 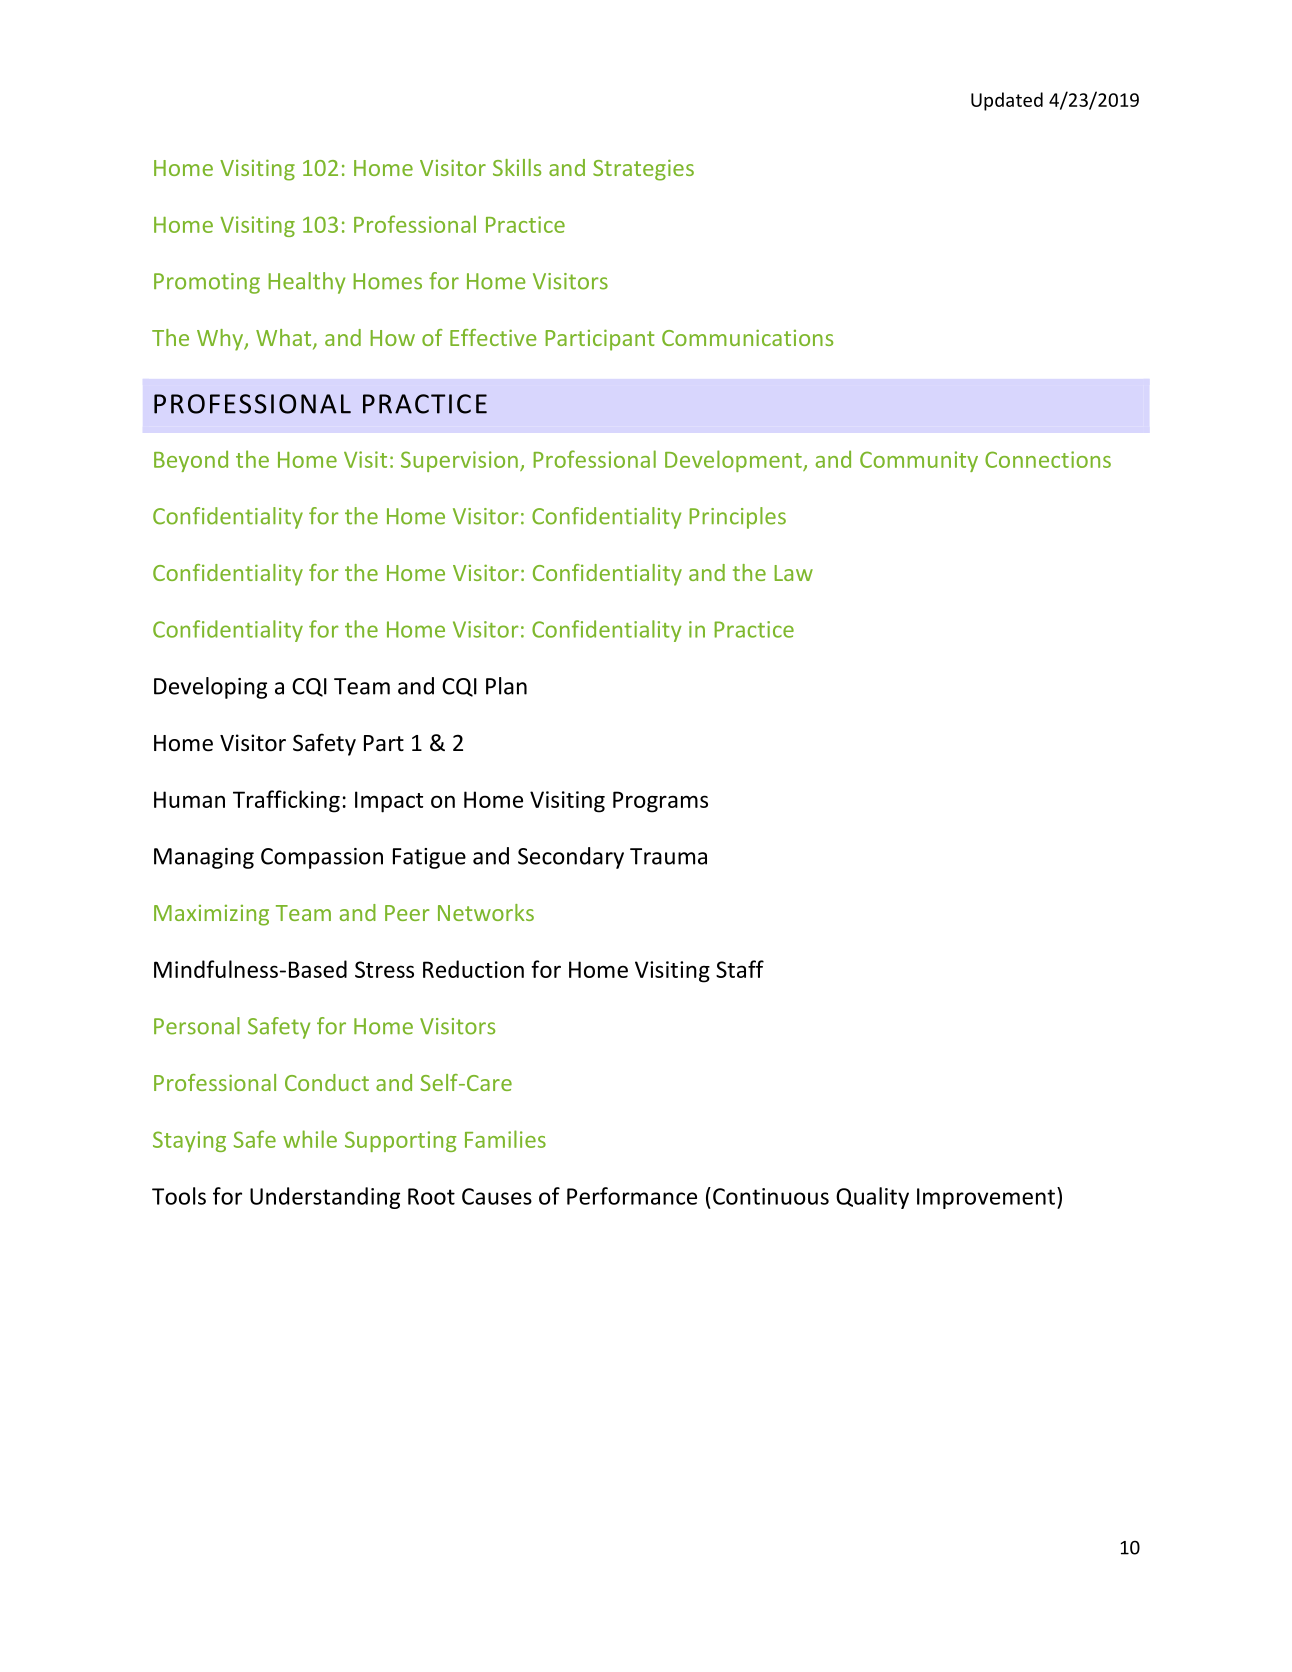 What do you see at coordinates (310, 1139) in the document?
I see `while` at bounding box center [310, 1139].
